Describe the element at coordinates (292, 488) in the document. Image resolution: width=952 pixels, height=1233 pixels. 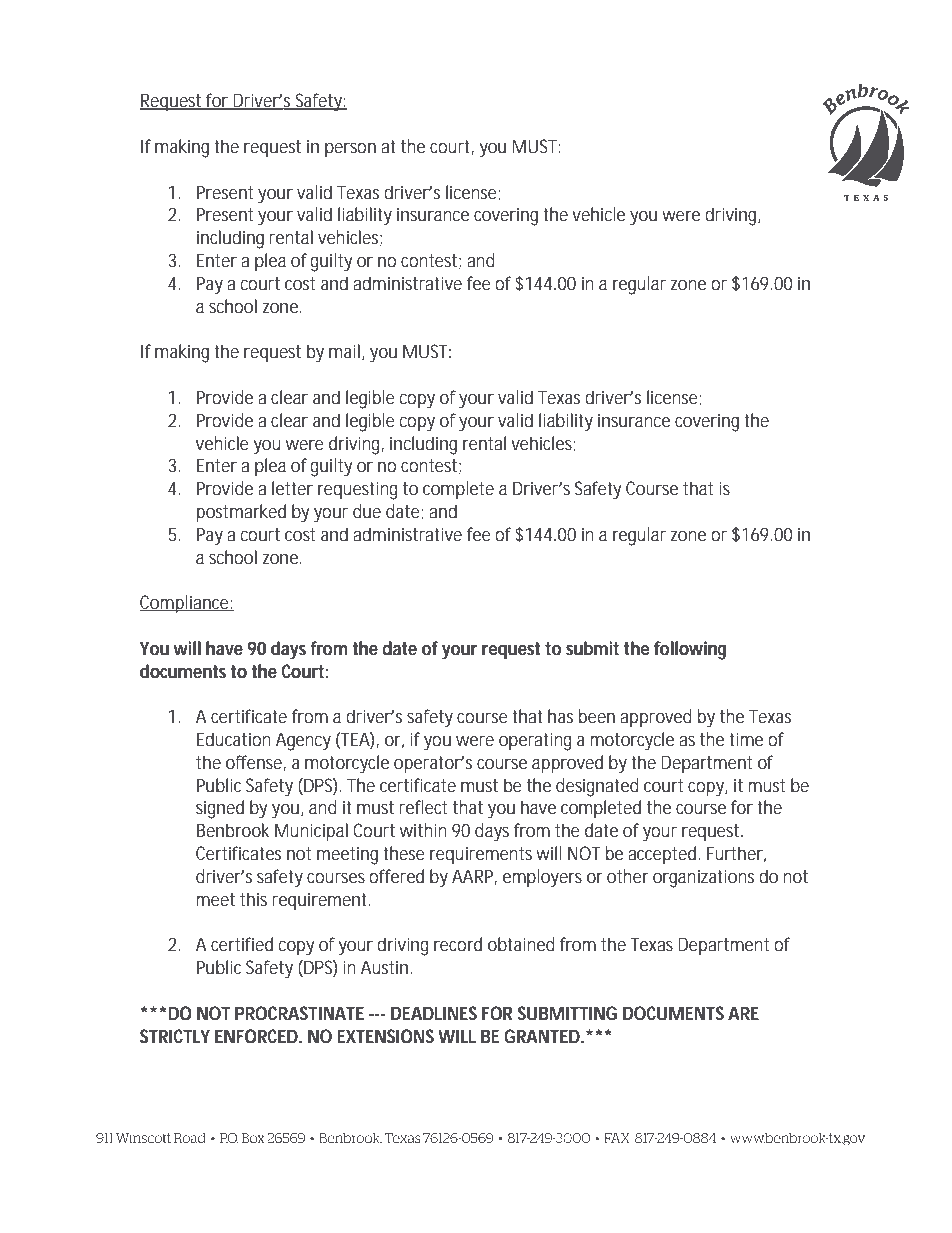
I see `letter` at that location.
